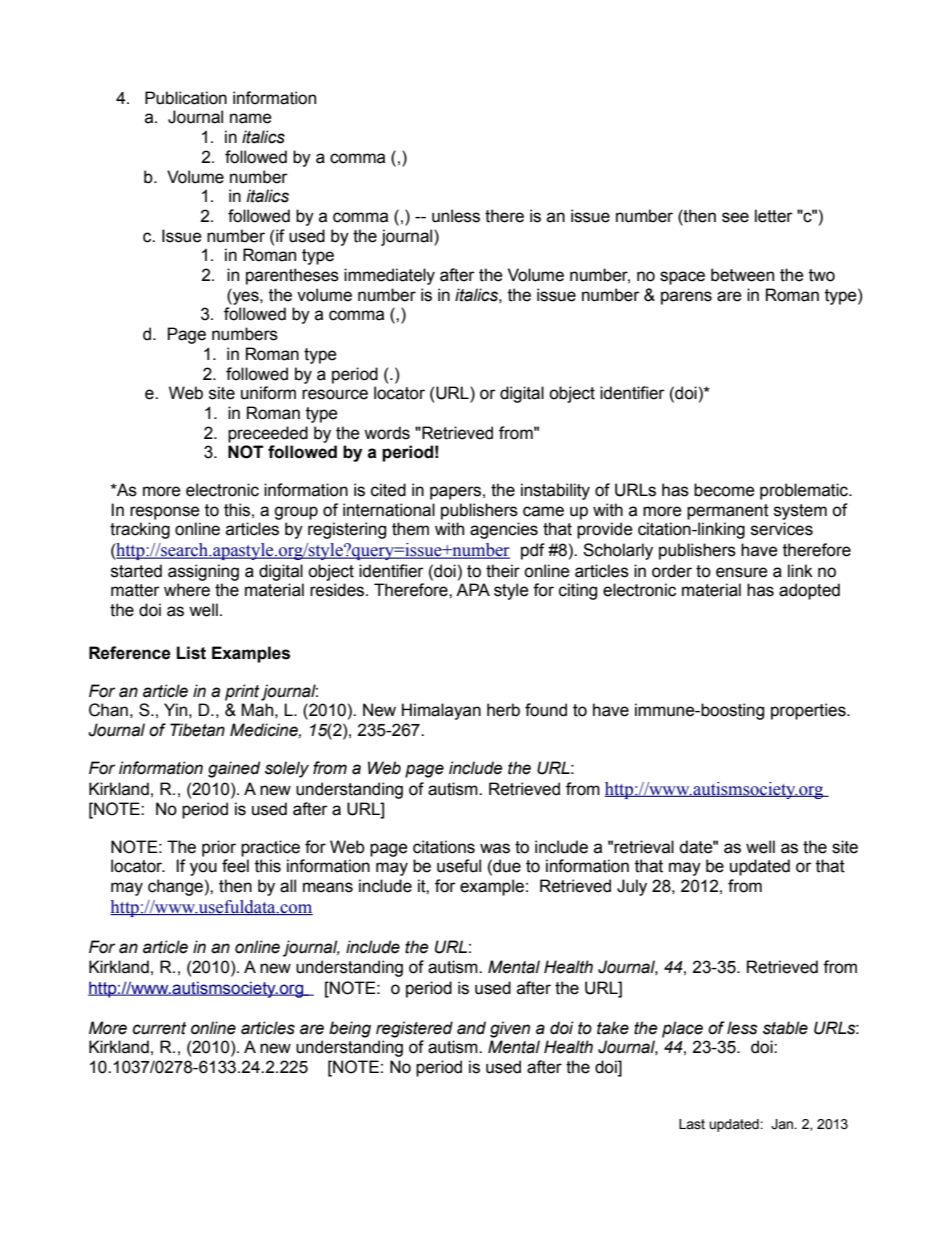 Image resolution: width=952 pixels, height=1233 pixels. I want to click on properties, so click(809, 711).
